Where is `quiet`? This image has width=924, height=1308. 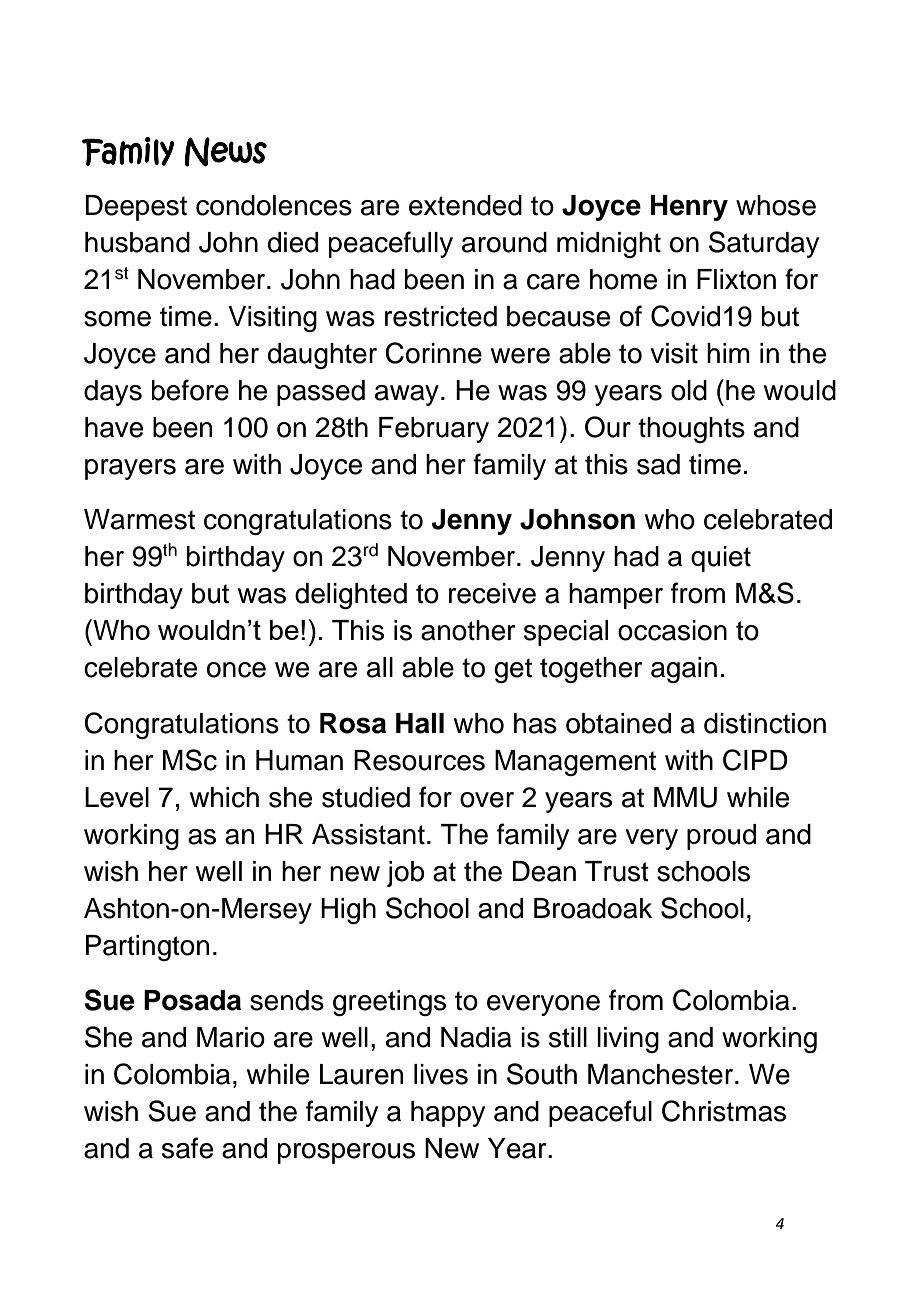 quiet is located at coordinates (721, 559).
